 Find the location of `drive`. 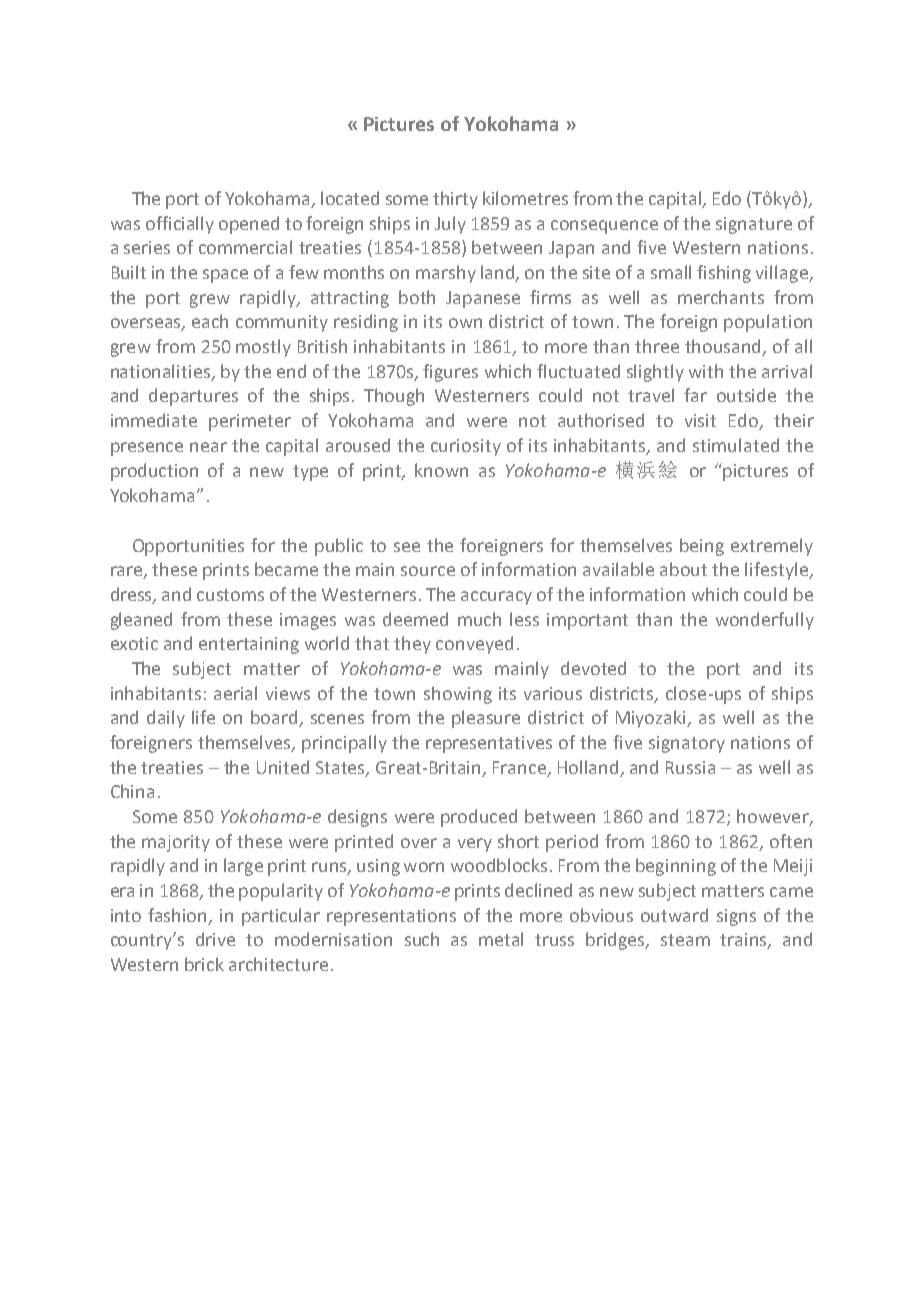

drive is located at coordinates (215, 939).
